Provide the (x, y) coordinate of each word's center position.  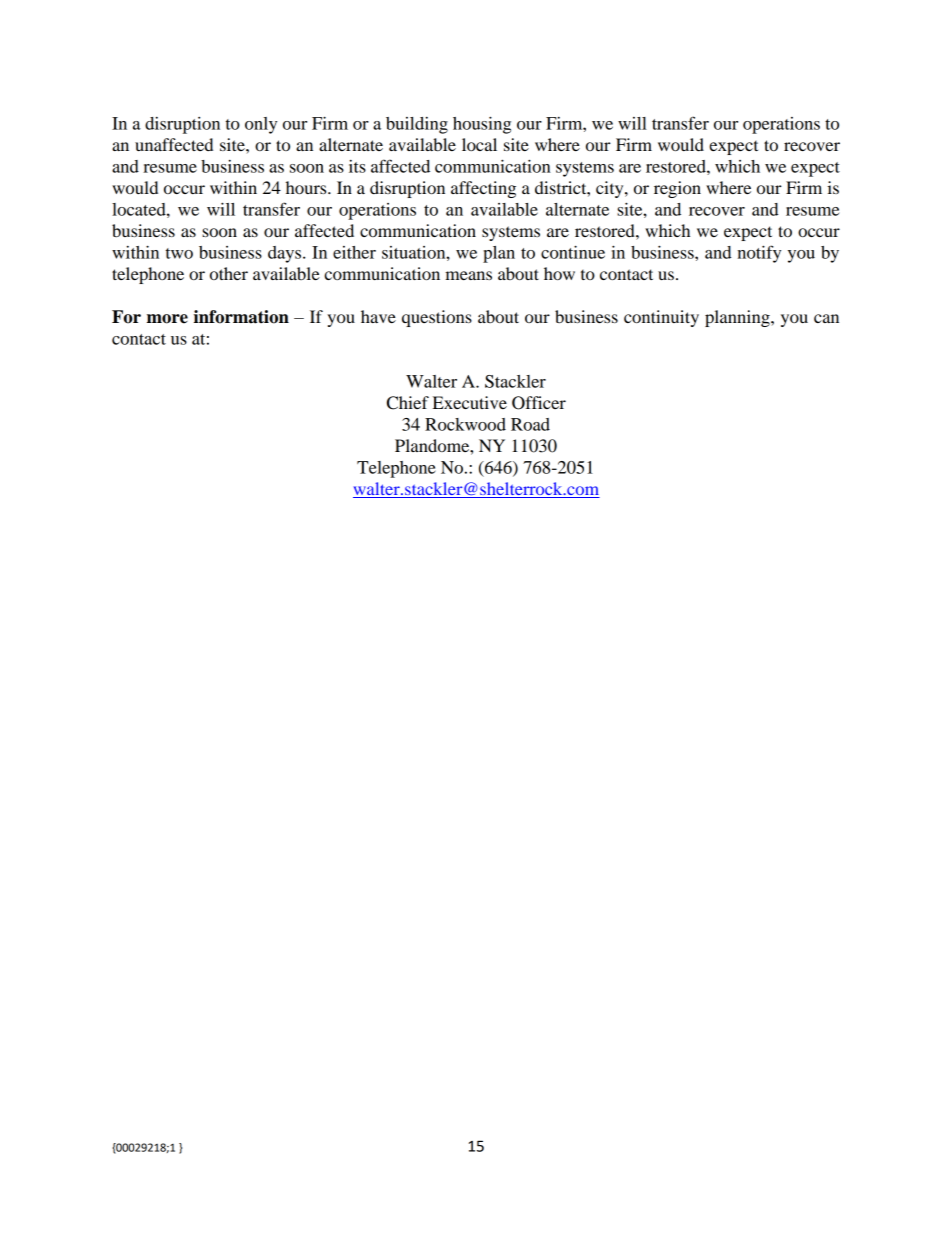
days (286, 254)
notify (759, 254)
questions (437, 318)
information (241, 317)
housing (482, 125)
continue (573, 252)
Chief (408, 403)
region (677, 189)
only (261, 125)
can (826, 318)
